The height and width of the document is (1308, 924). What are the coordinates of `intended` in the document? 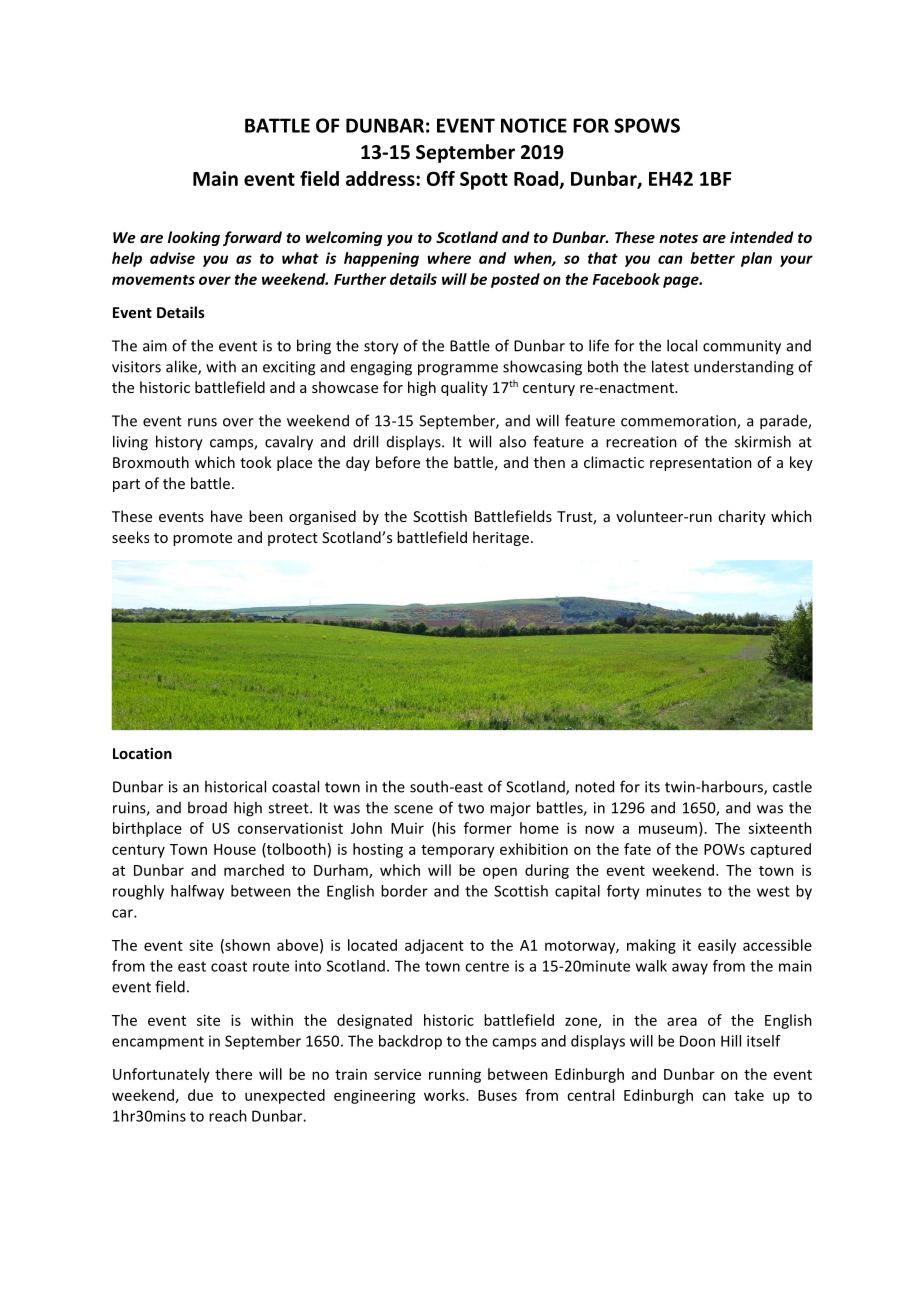 It's located at (762, 237).
